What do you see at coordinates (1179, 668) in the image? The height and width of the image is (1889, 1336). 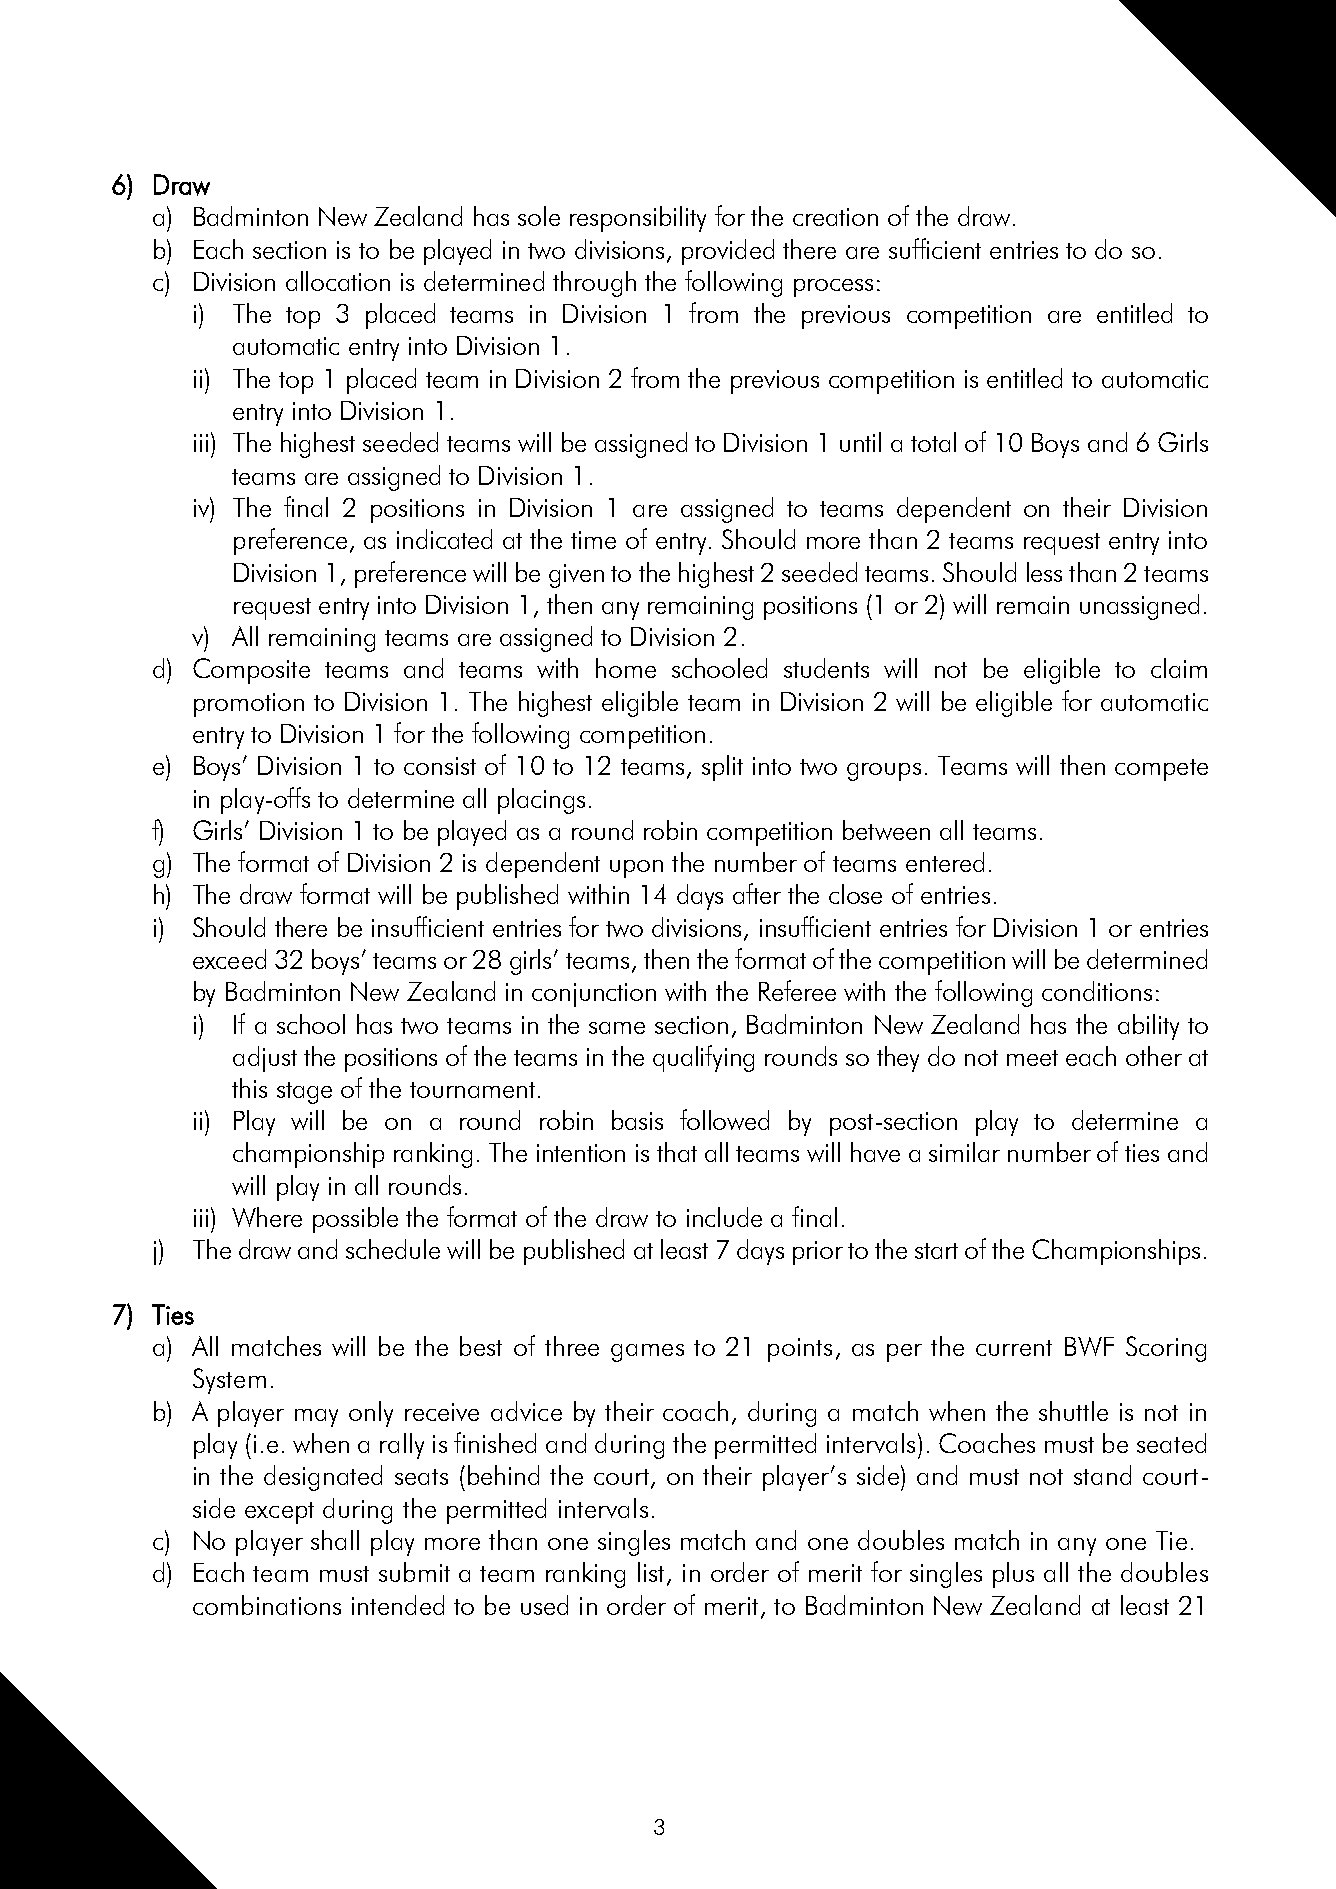 I see `claim` at bounding box center [1179, 668].
